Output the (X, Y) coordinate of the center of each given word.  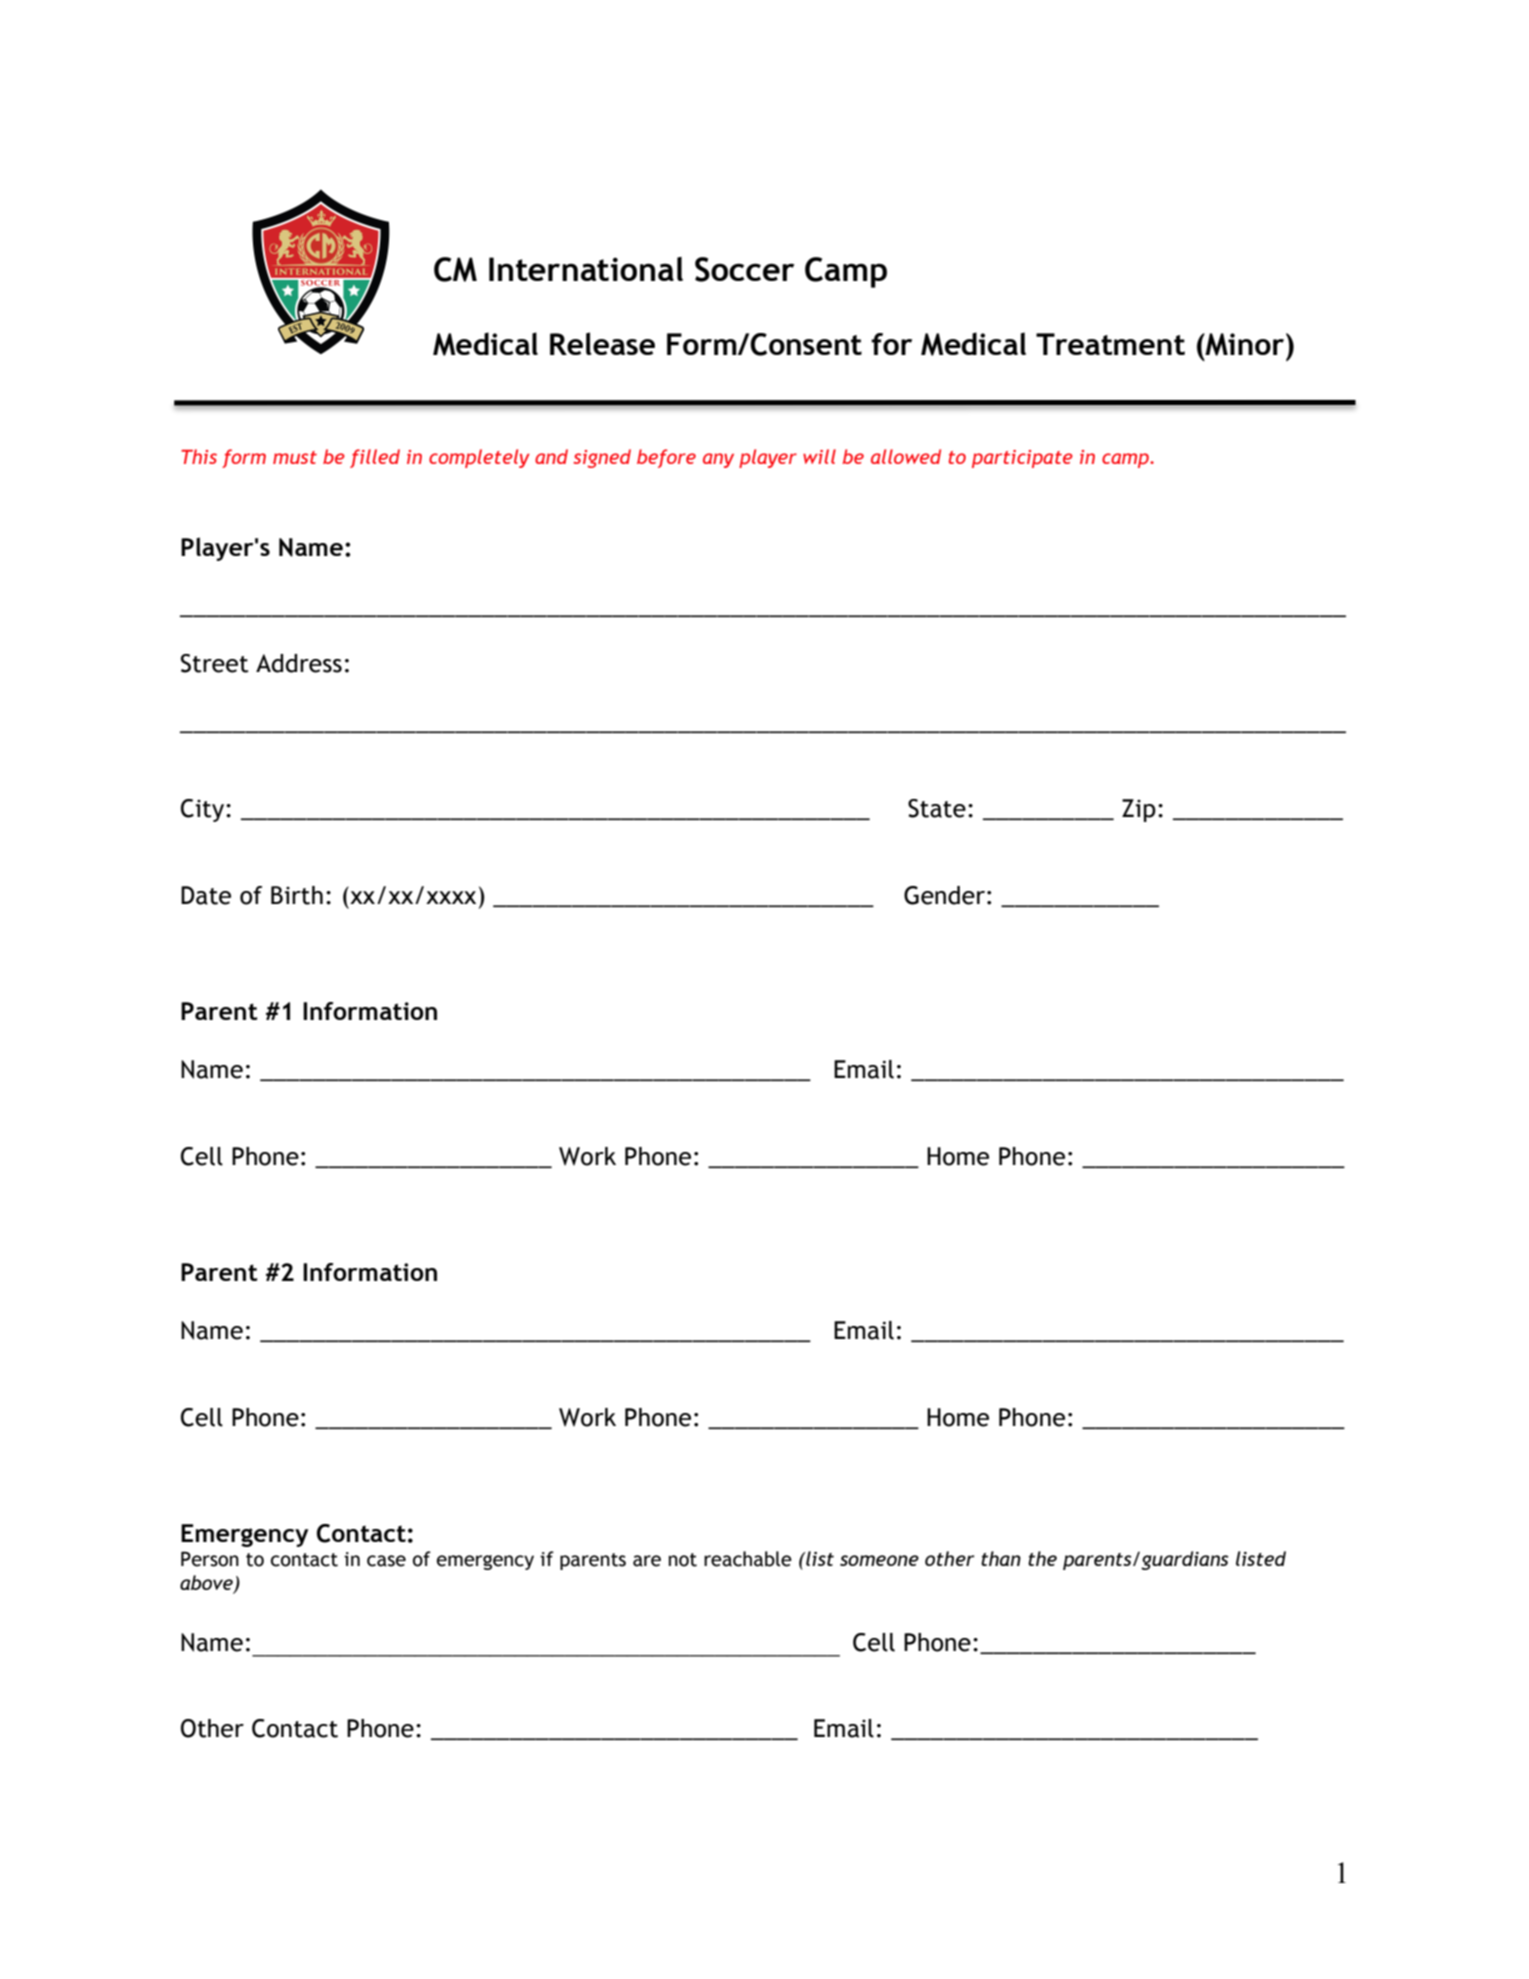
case (386, 1561)
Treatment (1110, 344)
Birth (297, 895)
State (937, 808)
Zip (1139, 810)
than (1001, 1558)
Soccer (744, 269)
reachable (748, 1559)
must (295, 457)
